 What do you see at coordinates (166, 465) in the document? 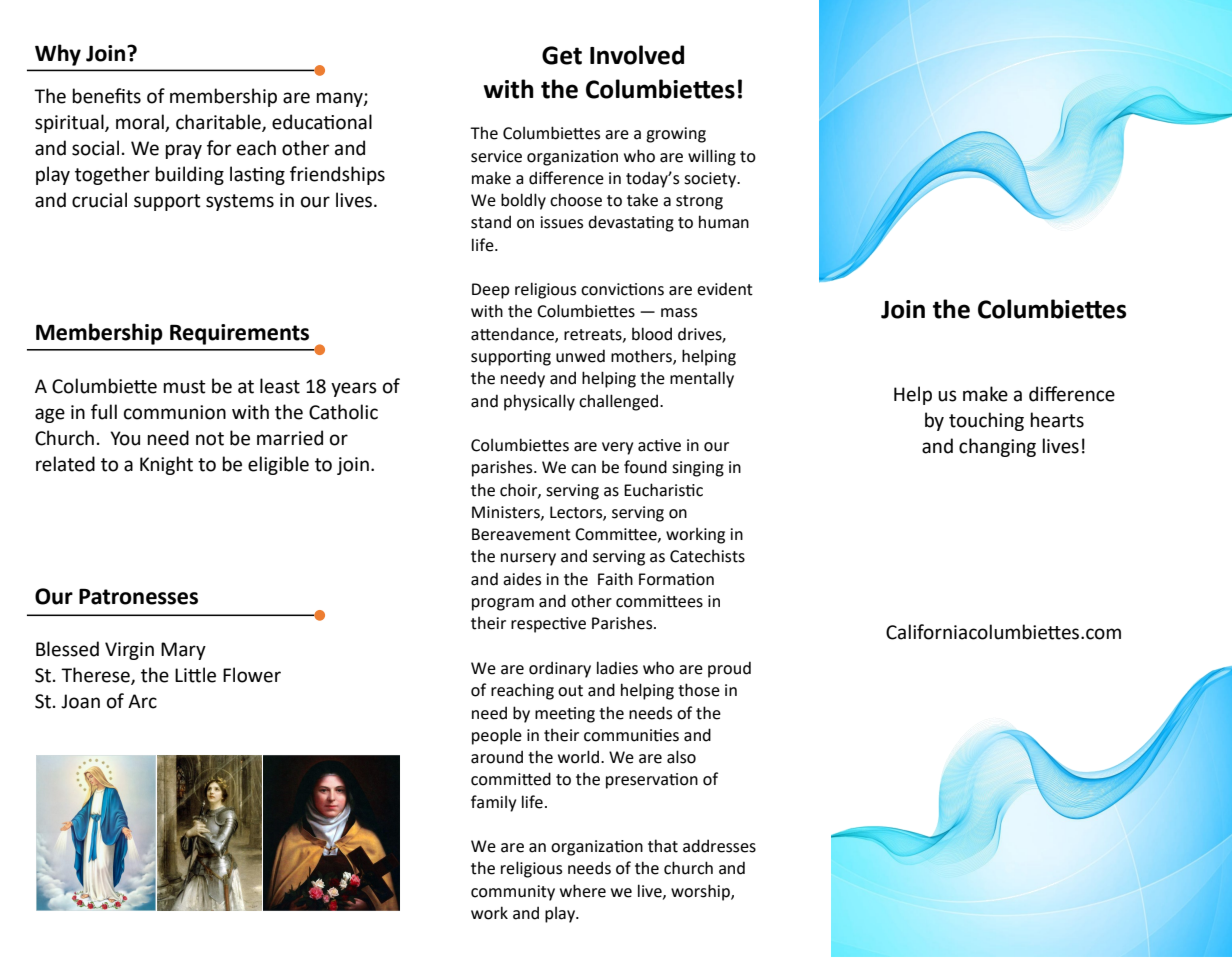
I see `Knight` at bounding box center [166, 465].
